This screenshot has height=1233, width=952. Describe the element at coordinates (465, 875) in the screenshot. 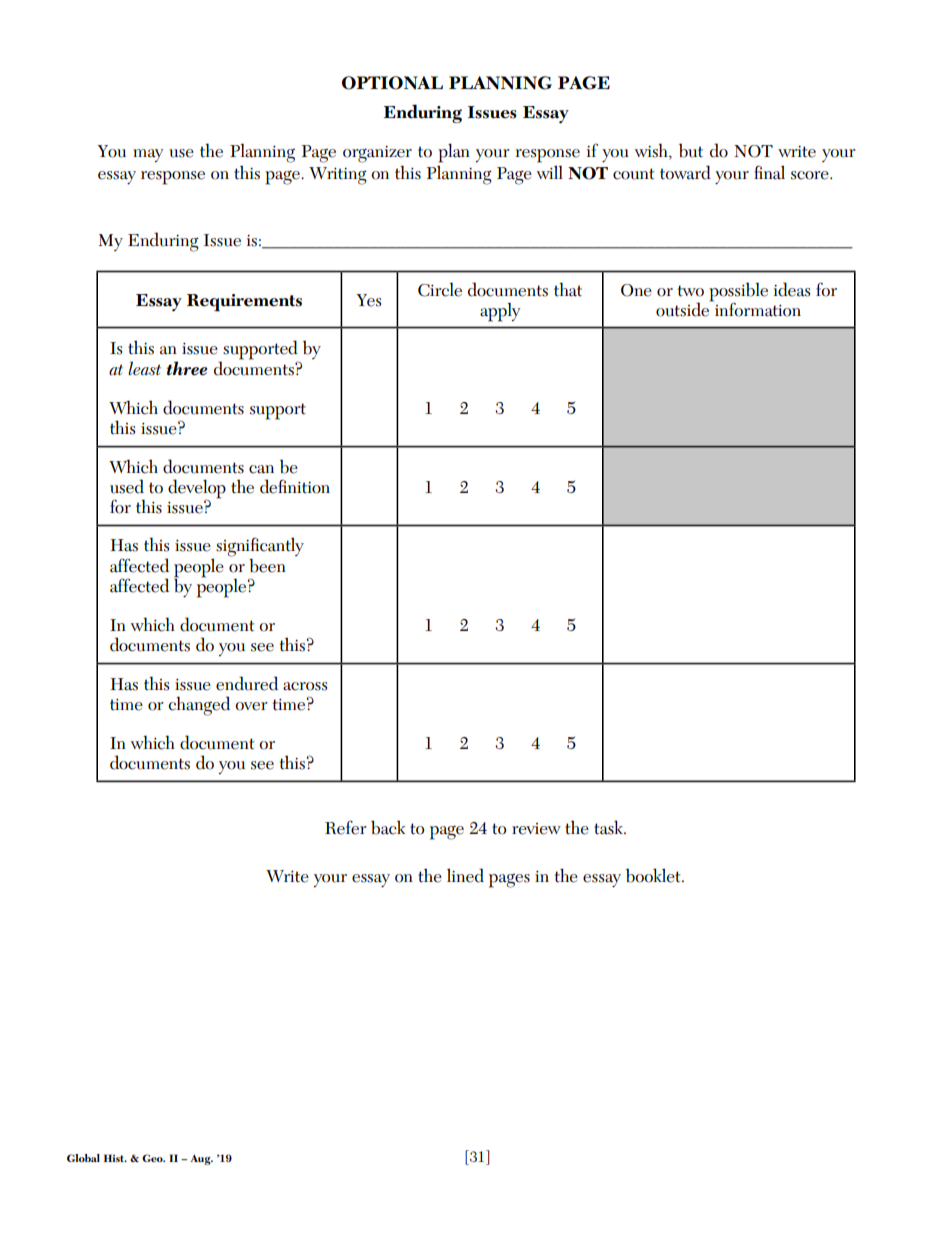

I see `lined` at that location.
